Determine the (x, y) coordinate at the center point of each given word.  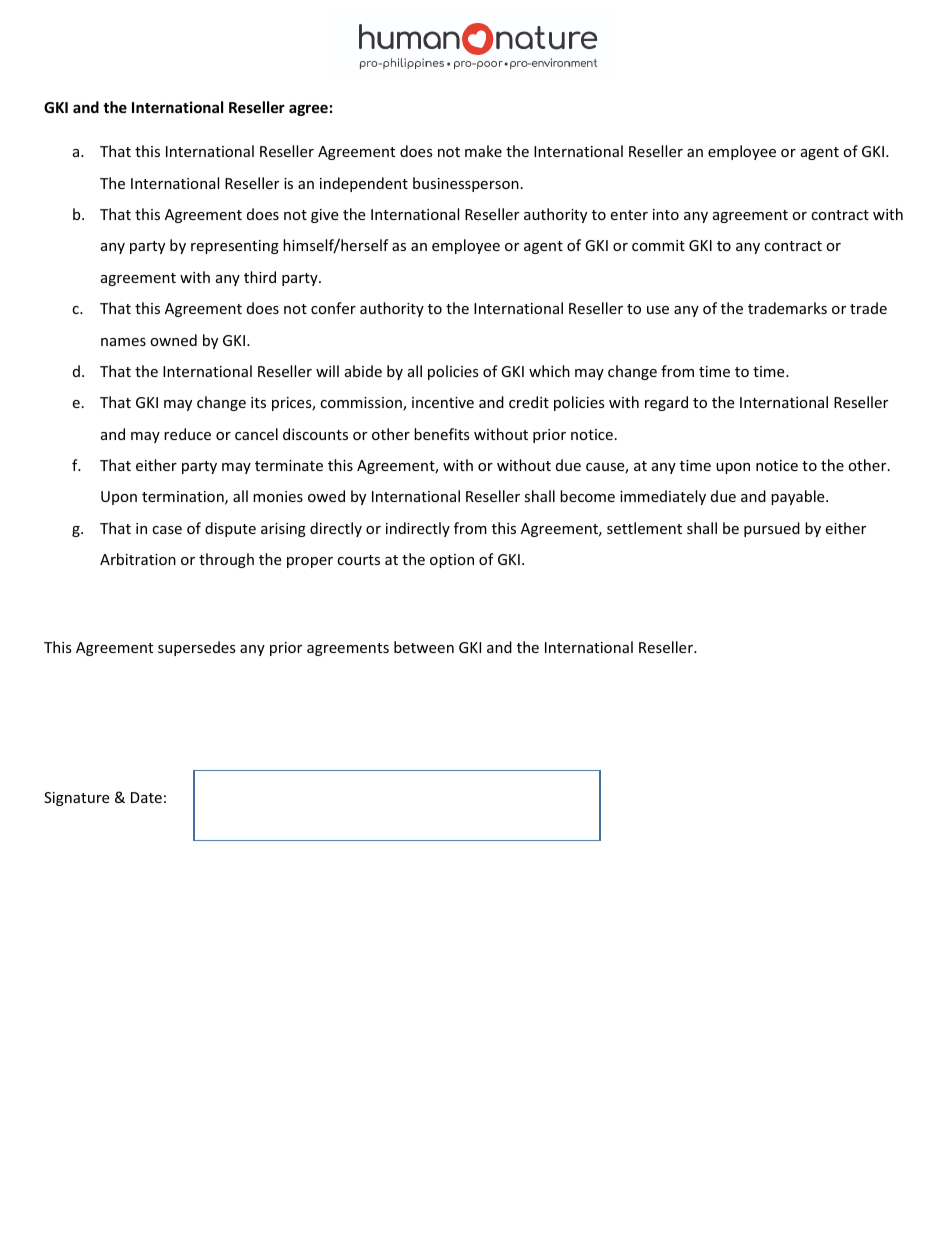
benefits (442, 434)
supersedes (197, 648)
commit (658, 245)
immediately (663, 497)
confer (333, 308)
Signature (76, 799)
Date (146, 797)
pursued (772, 529)
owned (173, 340)
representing (235, 247)
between (424, 647)
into (666, 214)
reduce (187, 434)
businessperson (466, 184)
